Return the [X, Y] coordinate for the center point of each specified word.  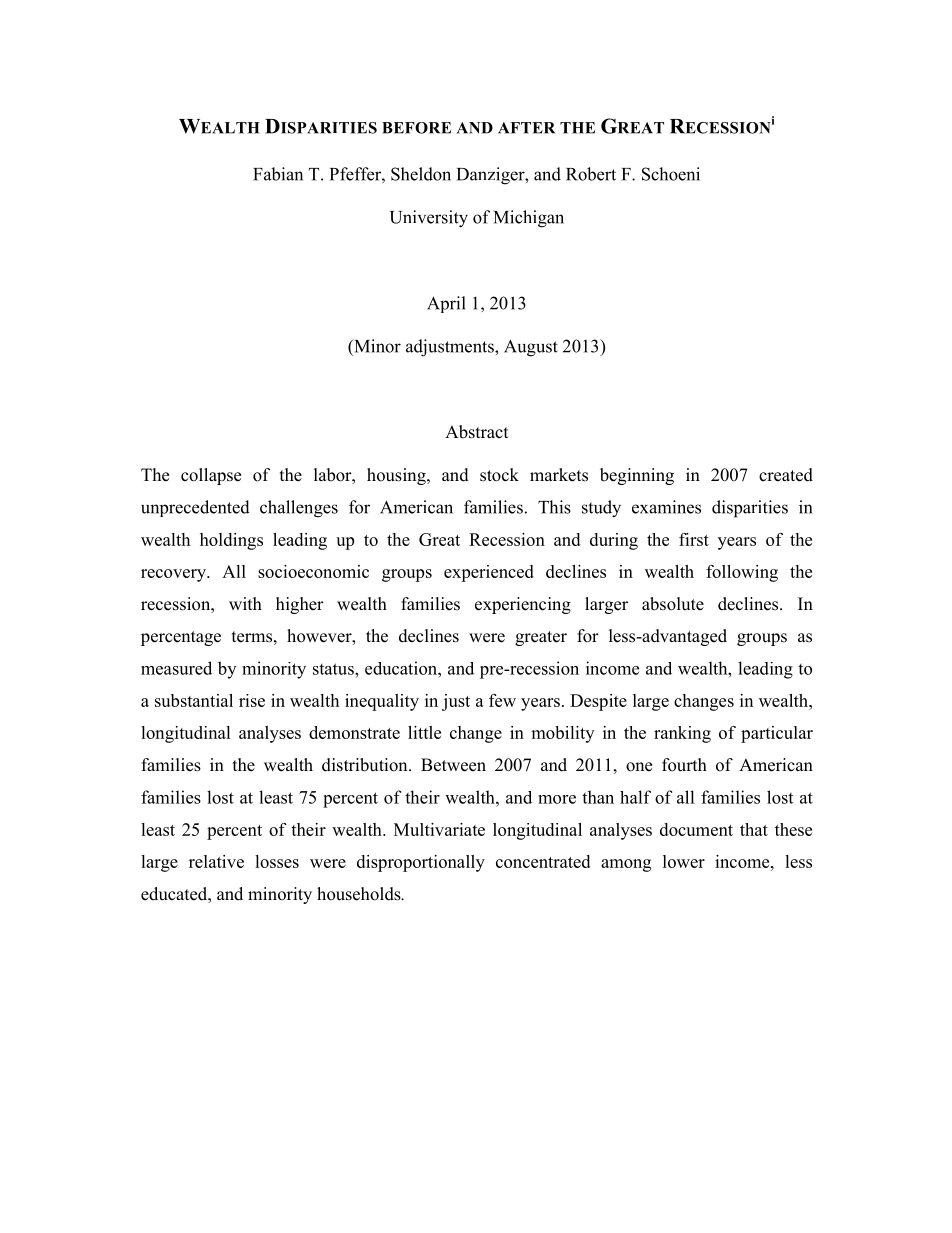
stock [499, 475]
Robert [591, 174]
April [446, 304]
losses [277, 861]
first [694, 539]
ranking [682, 734]
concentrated [543, 861]
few [502, 700]
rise [252, 700]
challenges [299, 509]
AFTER [526, 128]
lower [684, 861]
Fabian [278, 174]
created [786, 475]
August [531, 348]
